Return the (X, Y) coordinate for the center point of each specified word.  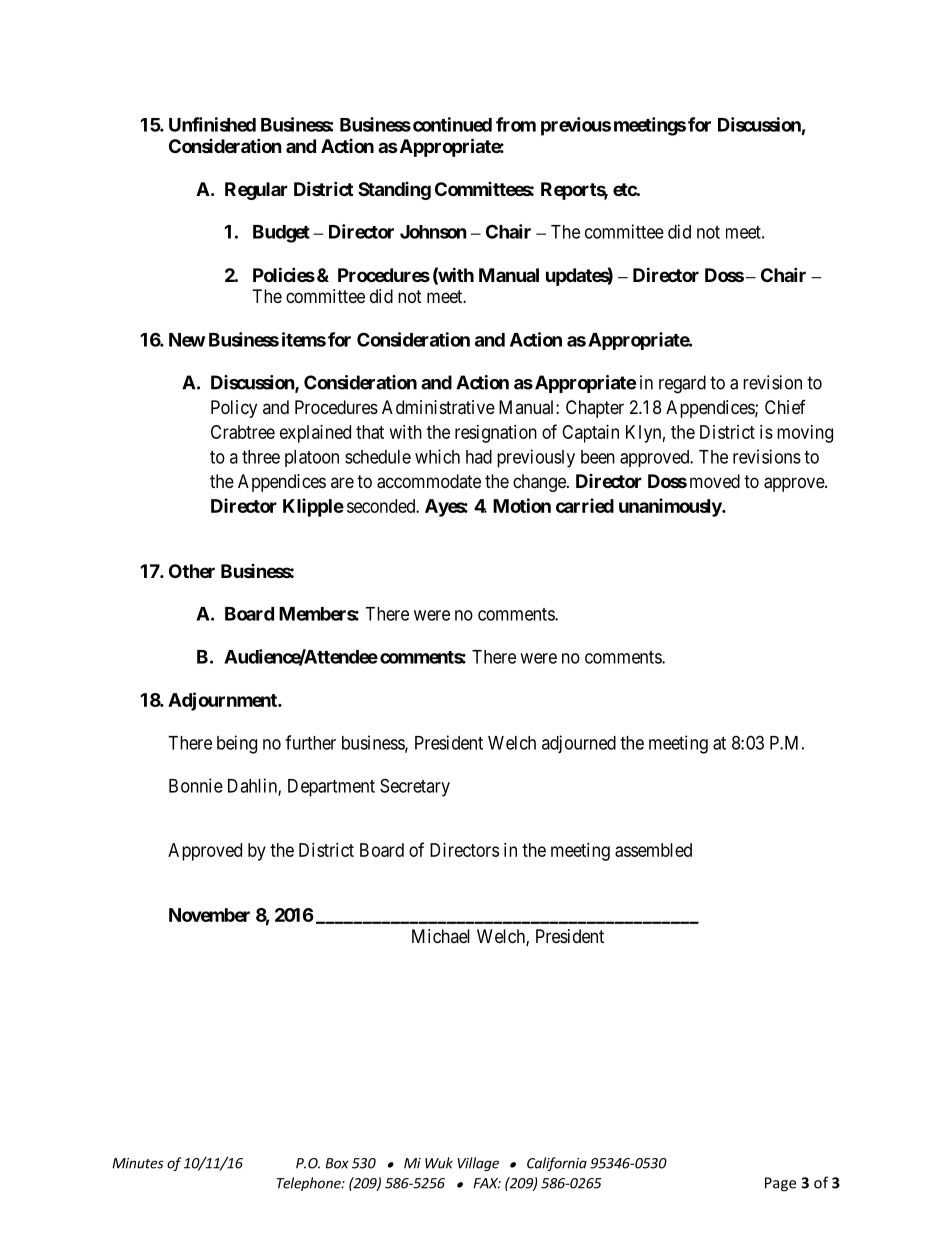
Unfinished (212, 124)
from (516, 124)
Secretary (415, 787)
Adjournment (223, 701)
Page (780, 1184)
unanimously (671, 507)
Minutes (138, 1163)
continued (452, 124)
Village (478, 1164)
